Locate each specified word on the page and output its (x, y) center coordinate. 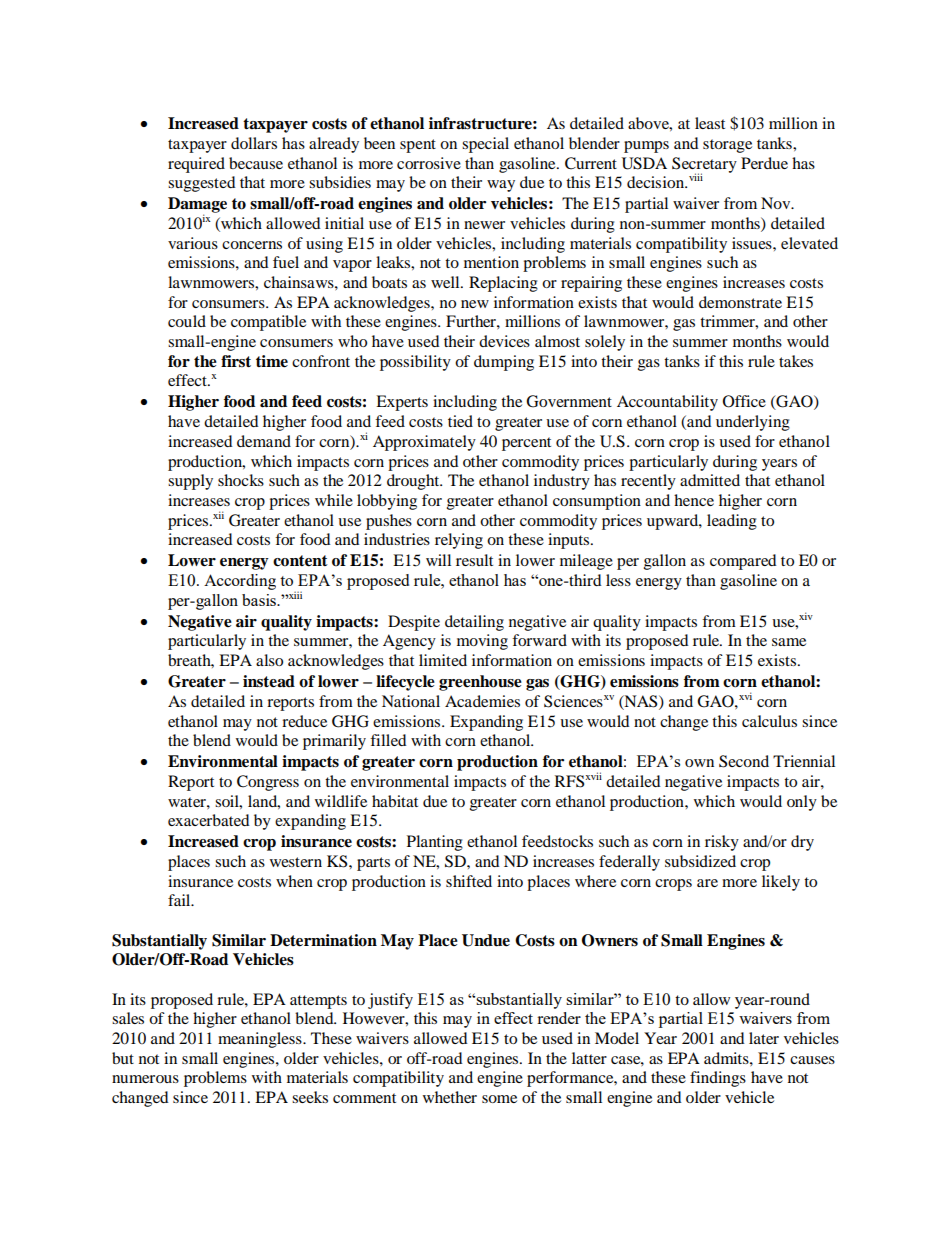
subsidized (700, 861)
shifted (469, 881)
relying (459, 541)
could (187, 321)
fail (180, 900)
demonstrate (740, 302)
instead (269, 681)
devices (504, 341)
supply (190, 482)
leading (732, 522)
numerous (145, 1079)
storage (727, 146)
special (485, 145)
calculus (769, 721)
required (196, 165)
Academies (482, 701)
